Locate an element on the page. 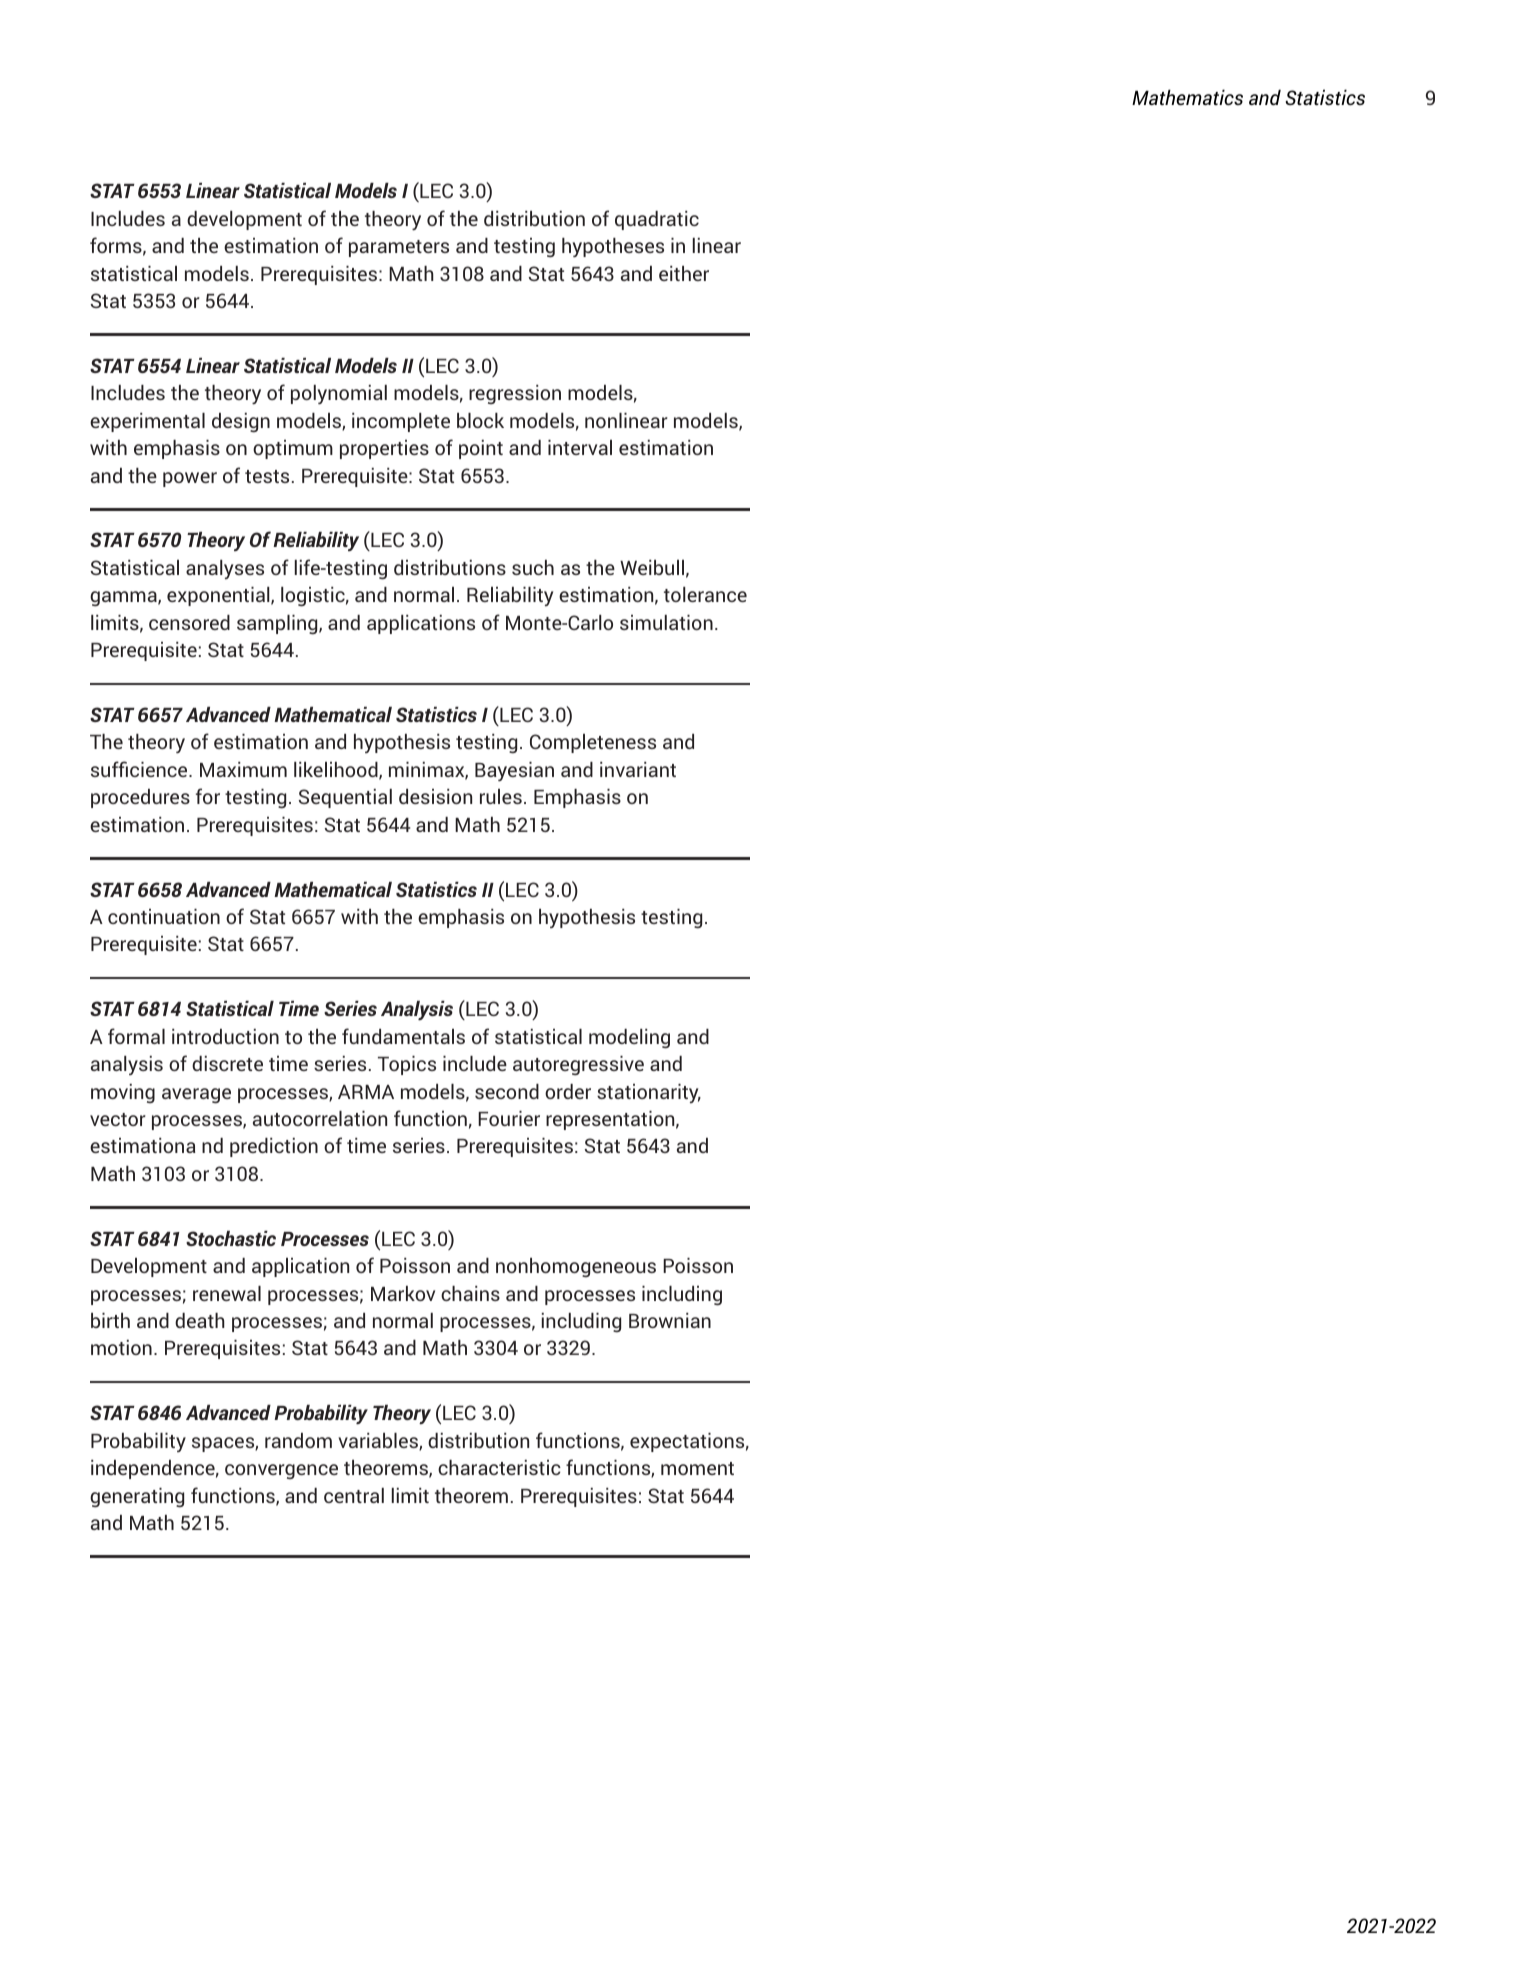 This image has height=1975, width=1526. Sequential is located at coordinates (345, 798).
